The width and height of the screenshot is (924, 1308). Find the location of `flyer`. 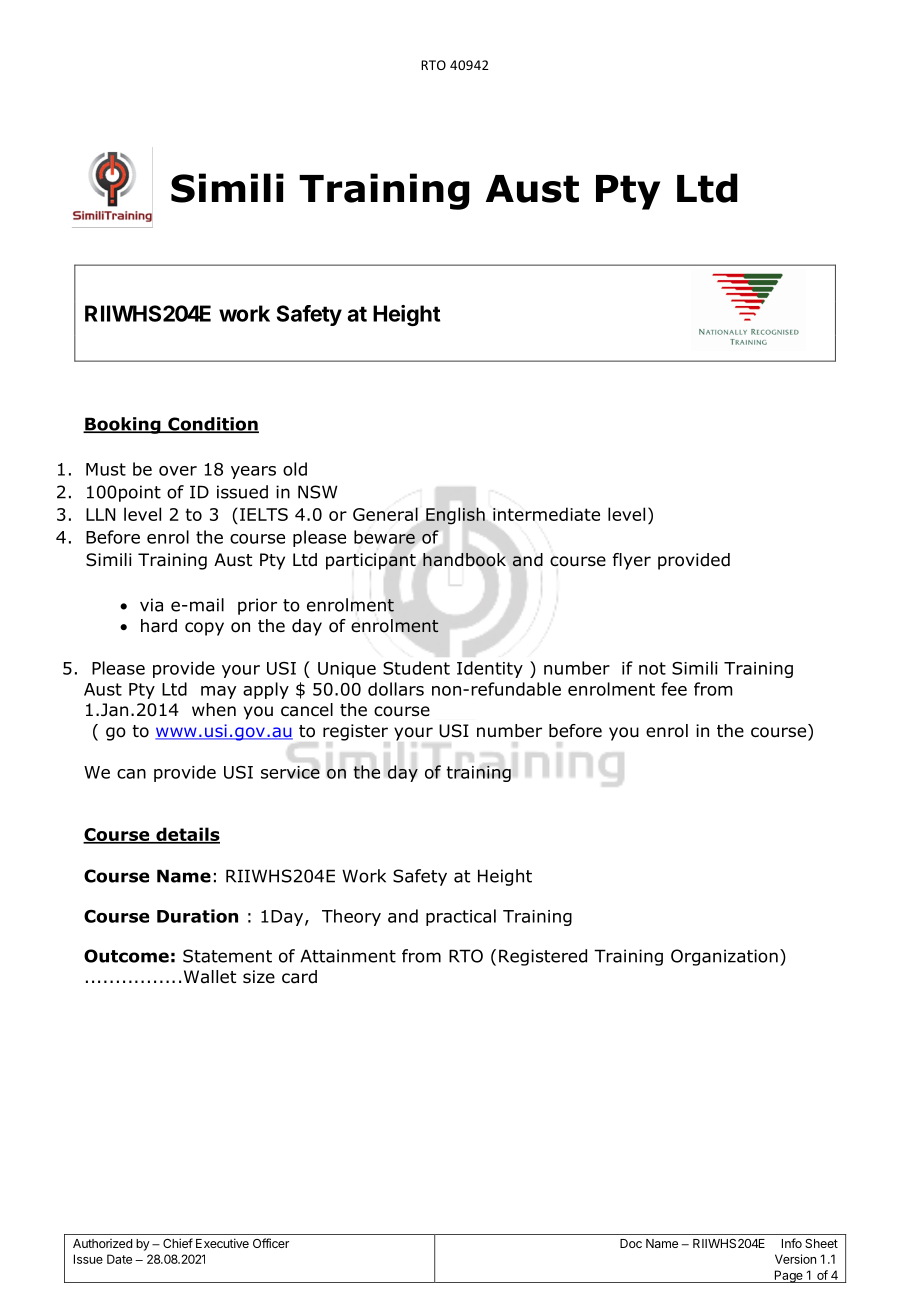

flyer is located at coordinates (632, 561).
